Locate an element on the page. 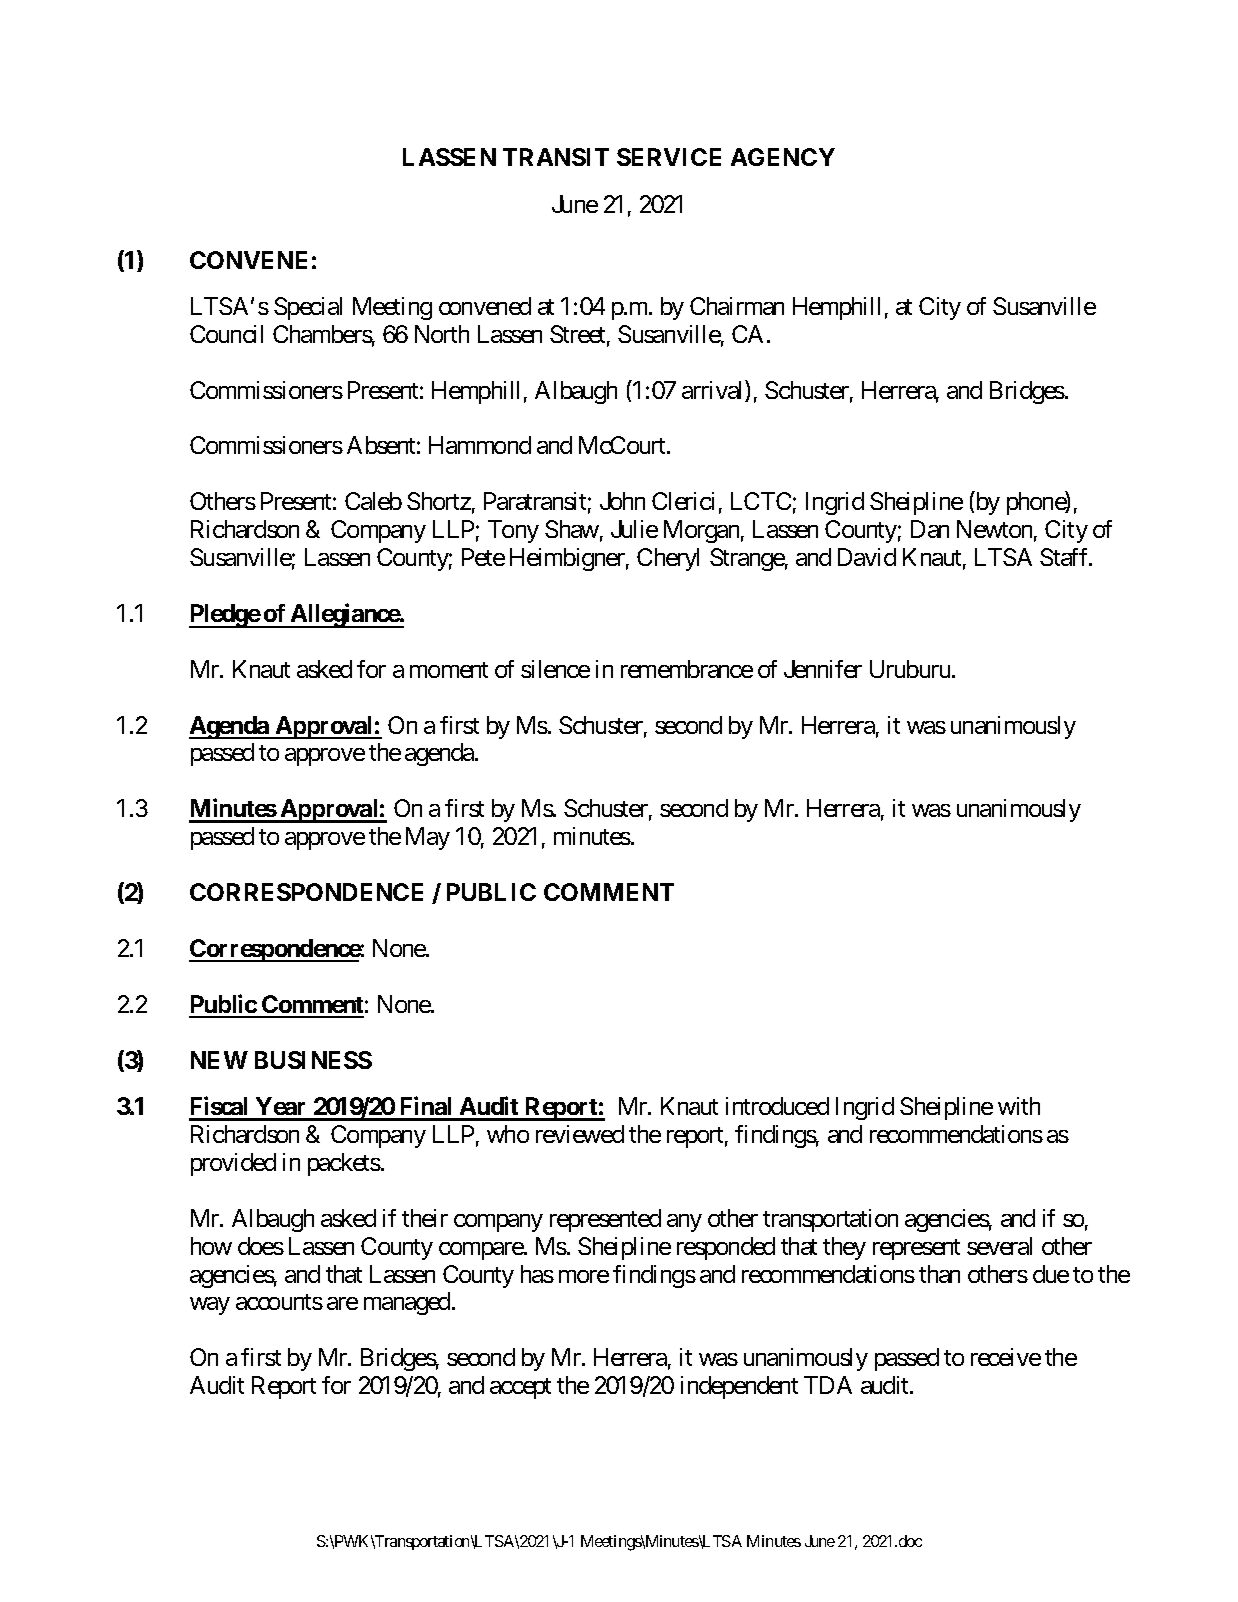 This image has height=1602, width=1238. SERVICE is located at coordinates (669, 157).
